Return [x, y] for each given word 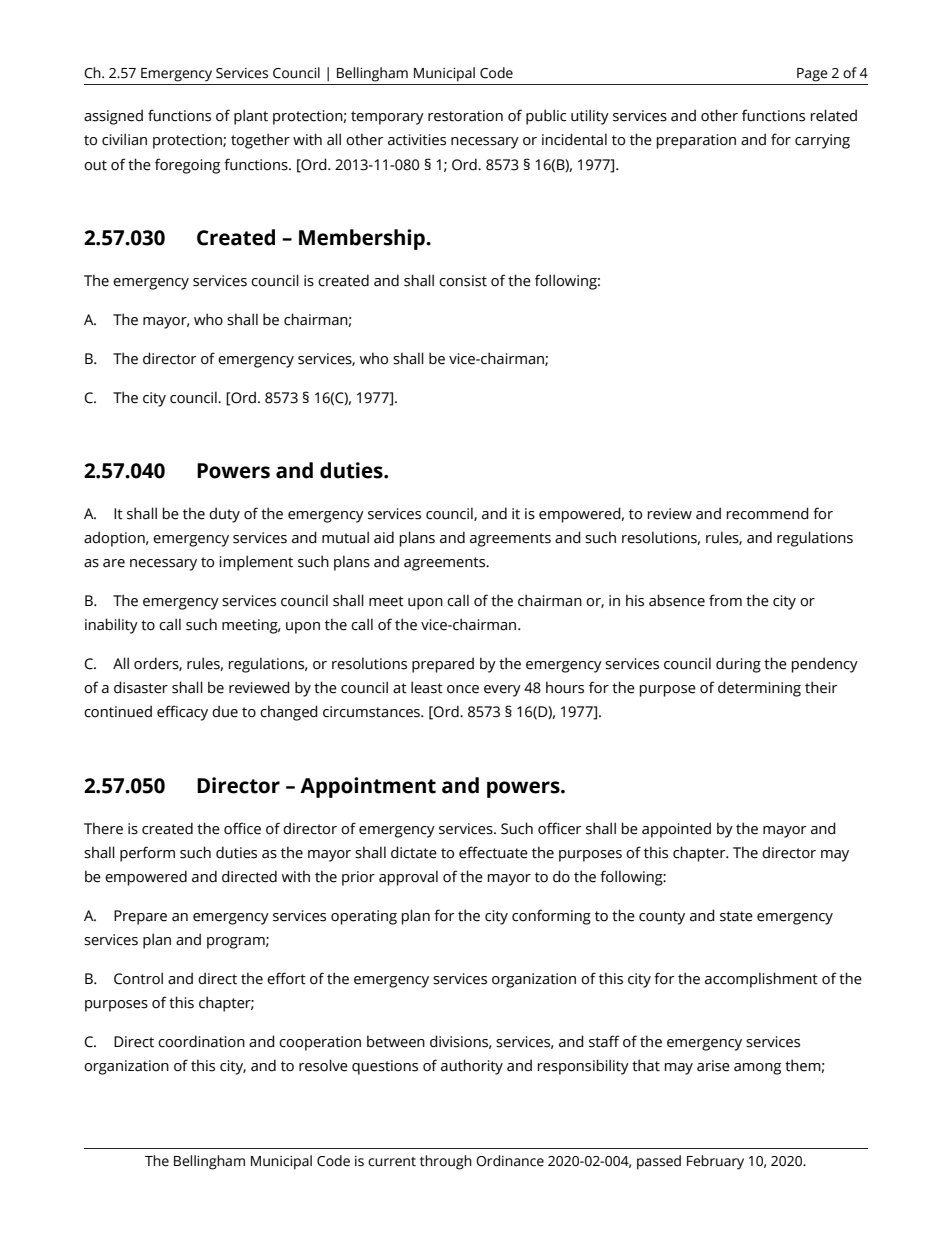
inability [111, 626]
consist [463, 281]
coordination [201, 1041]
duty [224, 515]
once [463, 689]
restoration [465, 116]
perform [147, 854]
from [725, 600]
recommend [767, 513]
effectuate [493, 852]
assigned [113, 117]
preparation [696, 141]
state [736, 916]
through [446, 1162]
